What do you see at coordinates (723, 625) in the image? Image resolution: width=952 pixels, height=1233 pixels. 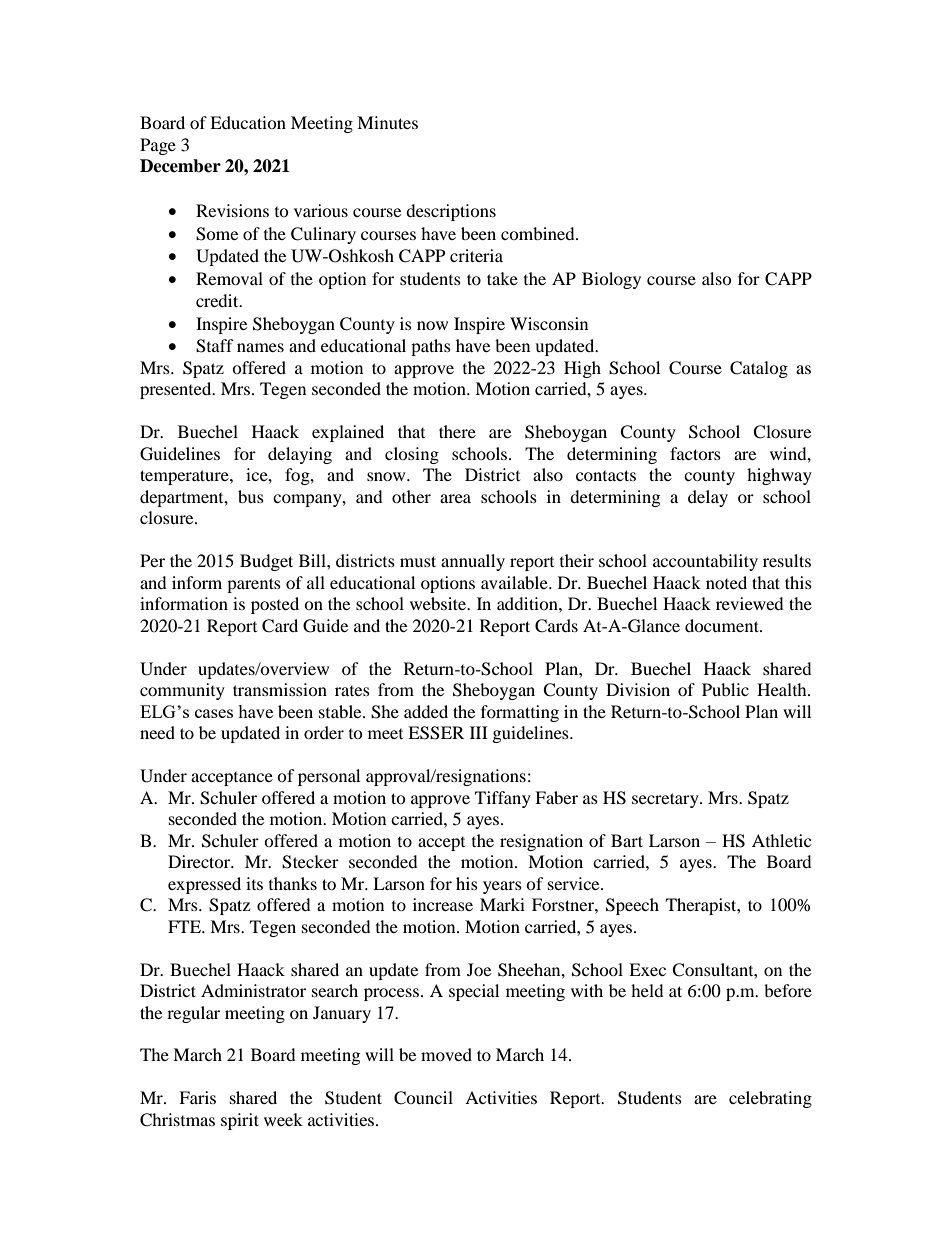 I see `document` at bounding box center [723, 625].
